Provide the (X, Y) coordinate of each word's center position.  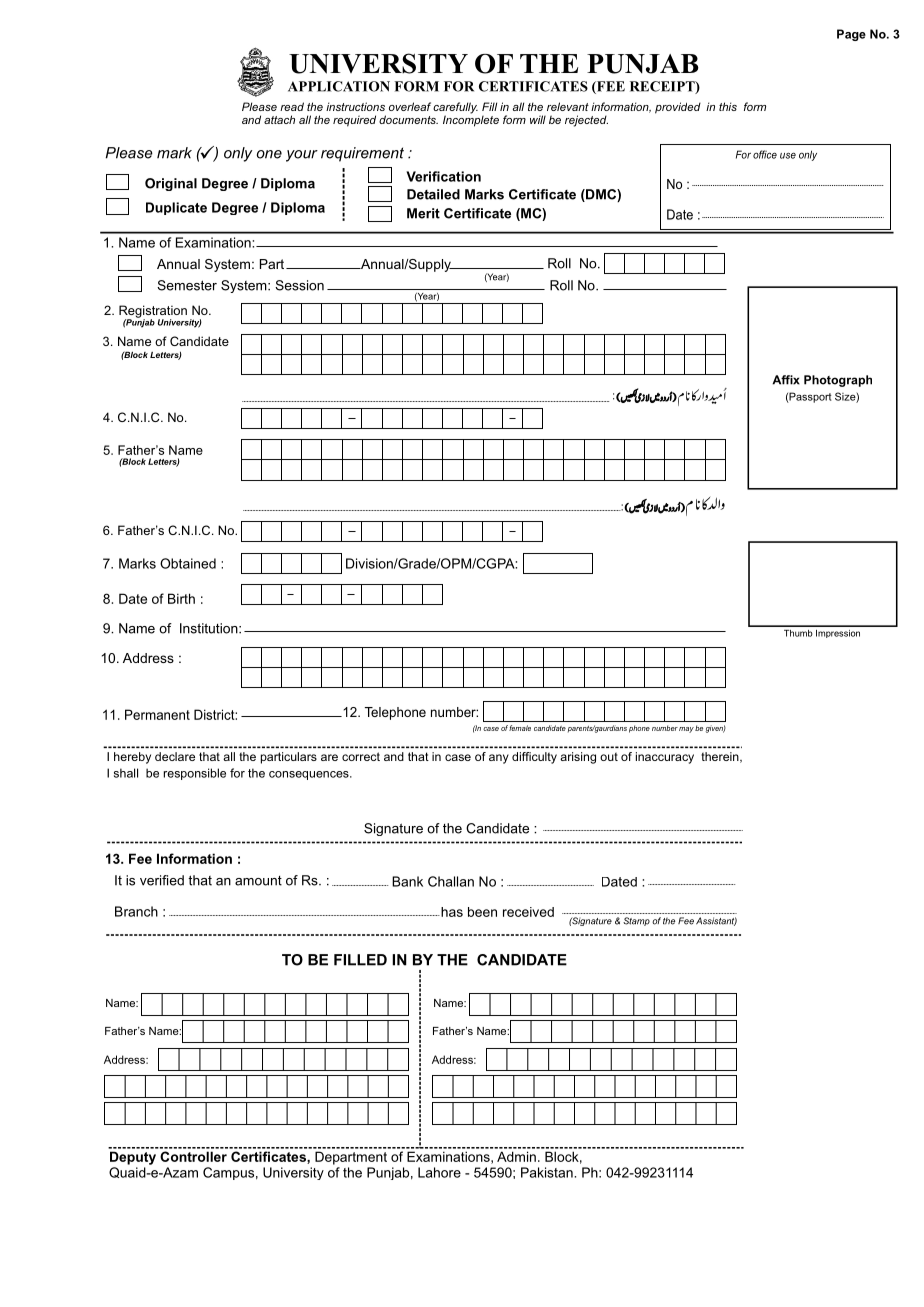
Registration (153, 312)
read (292, 106)
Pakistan (548, 1172)
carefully (455, 109)
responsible (195, 774)
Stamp (636, 921)
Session (299, 285)
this (728, 106)
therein (721, 757)
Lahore (439, 1172)
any (499, 759)
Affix (786, 380)
